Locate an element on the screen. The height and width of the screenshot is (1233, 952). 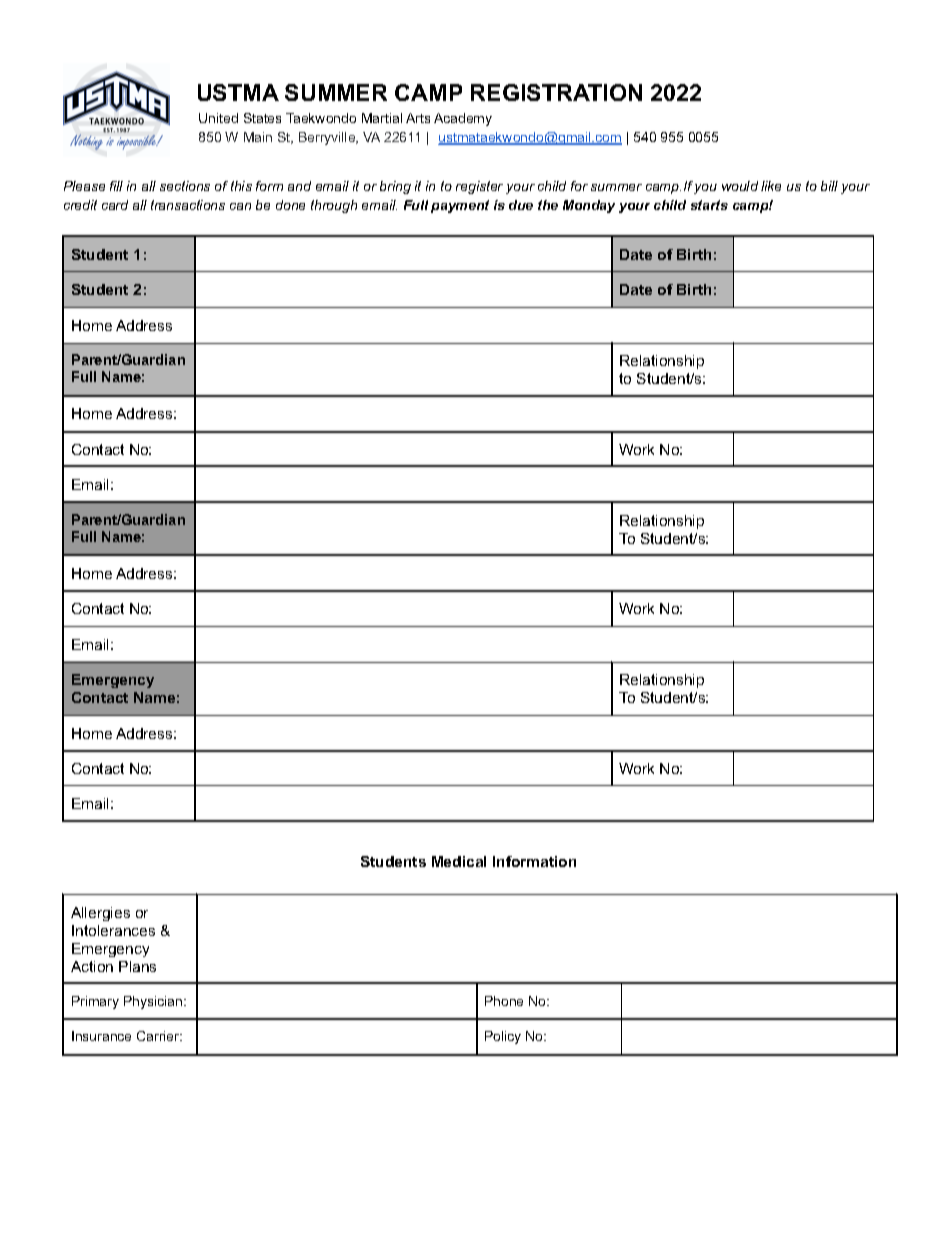
would is located at coordinates (740, 186).
